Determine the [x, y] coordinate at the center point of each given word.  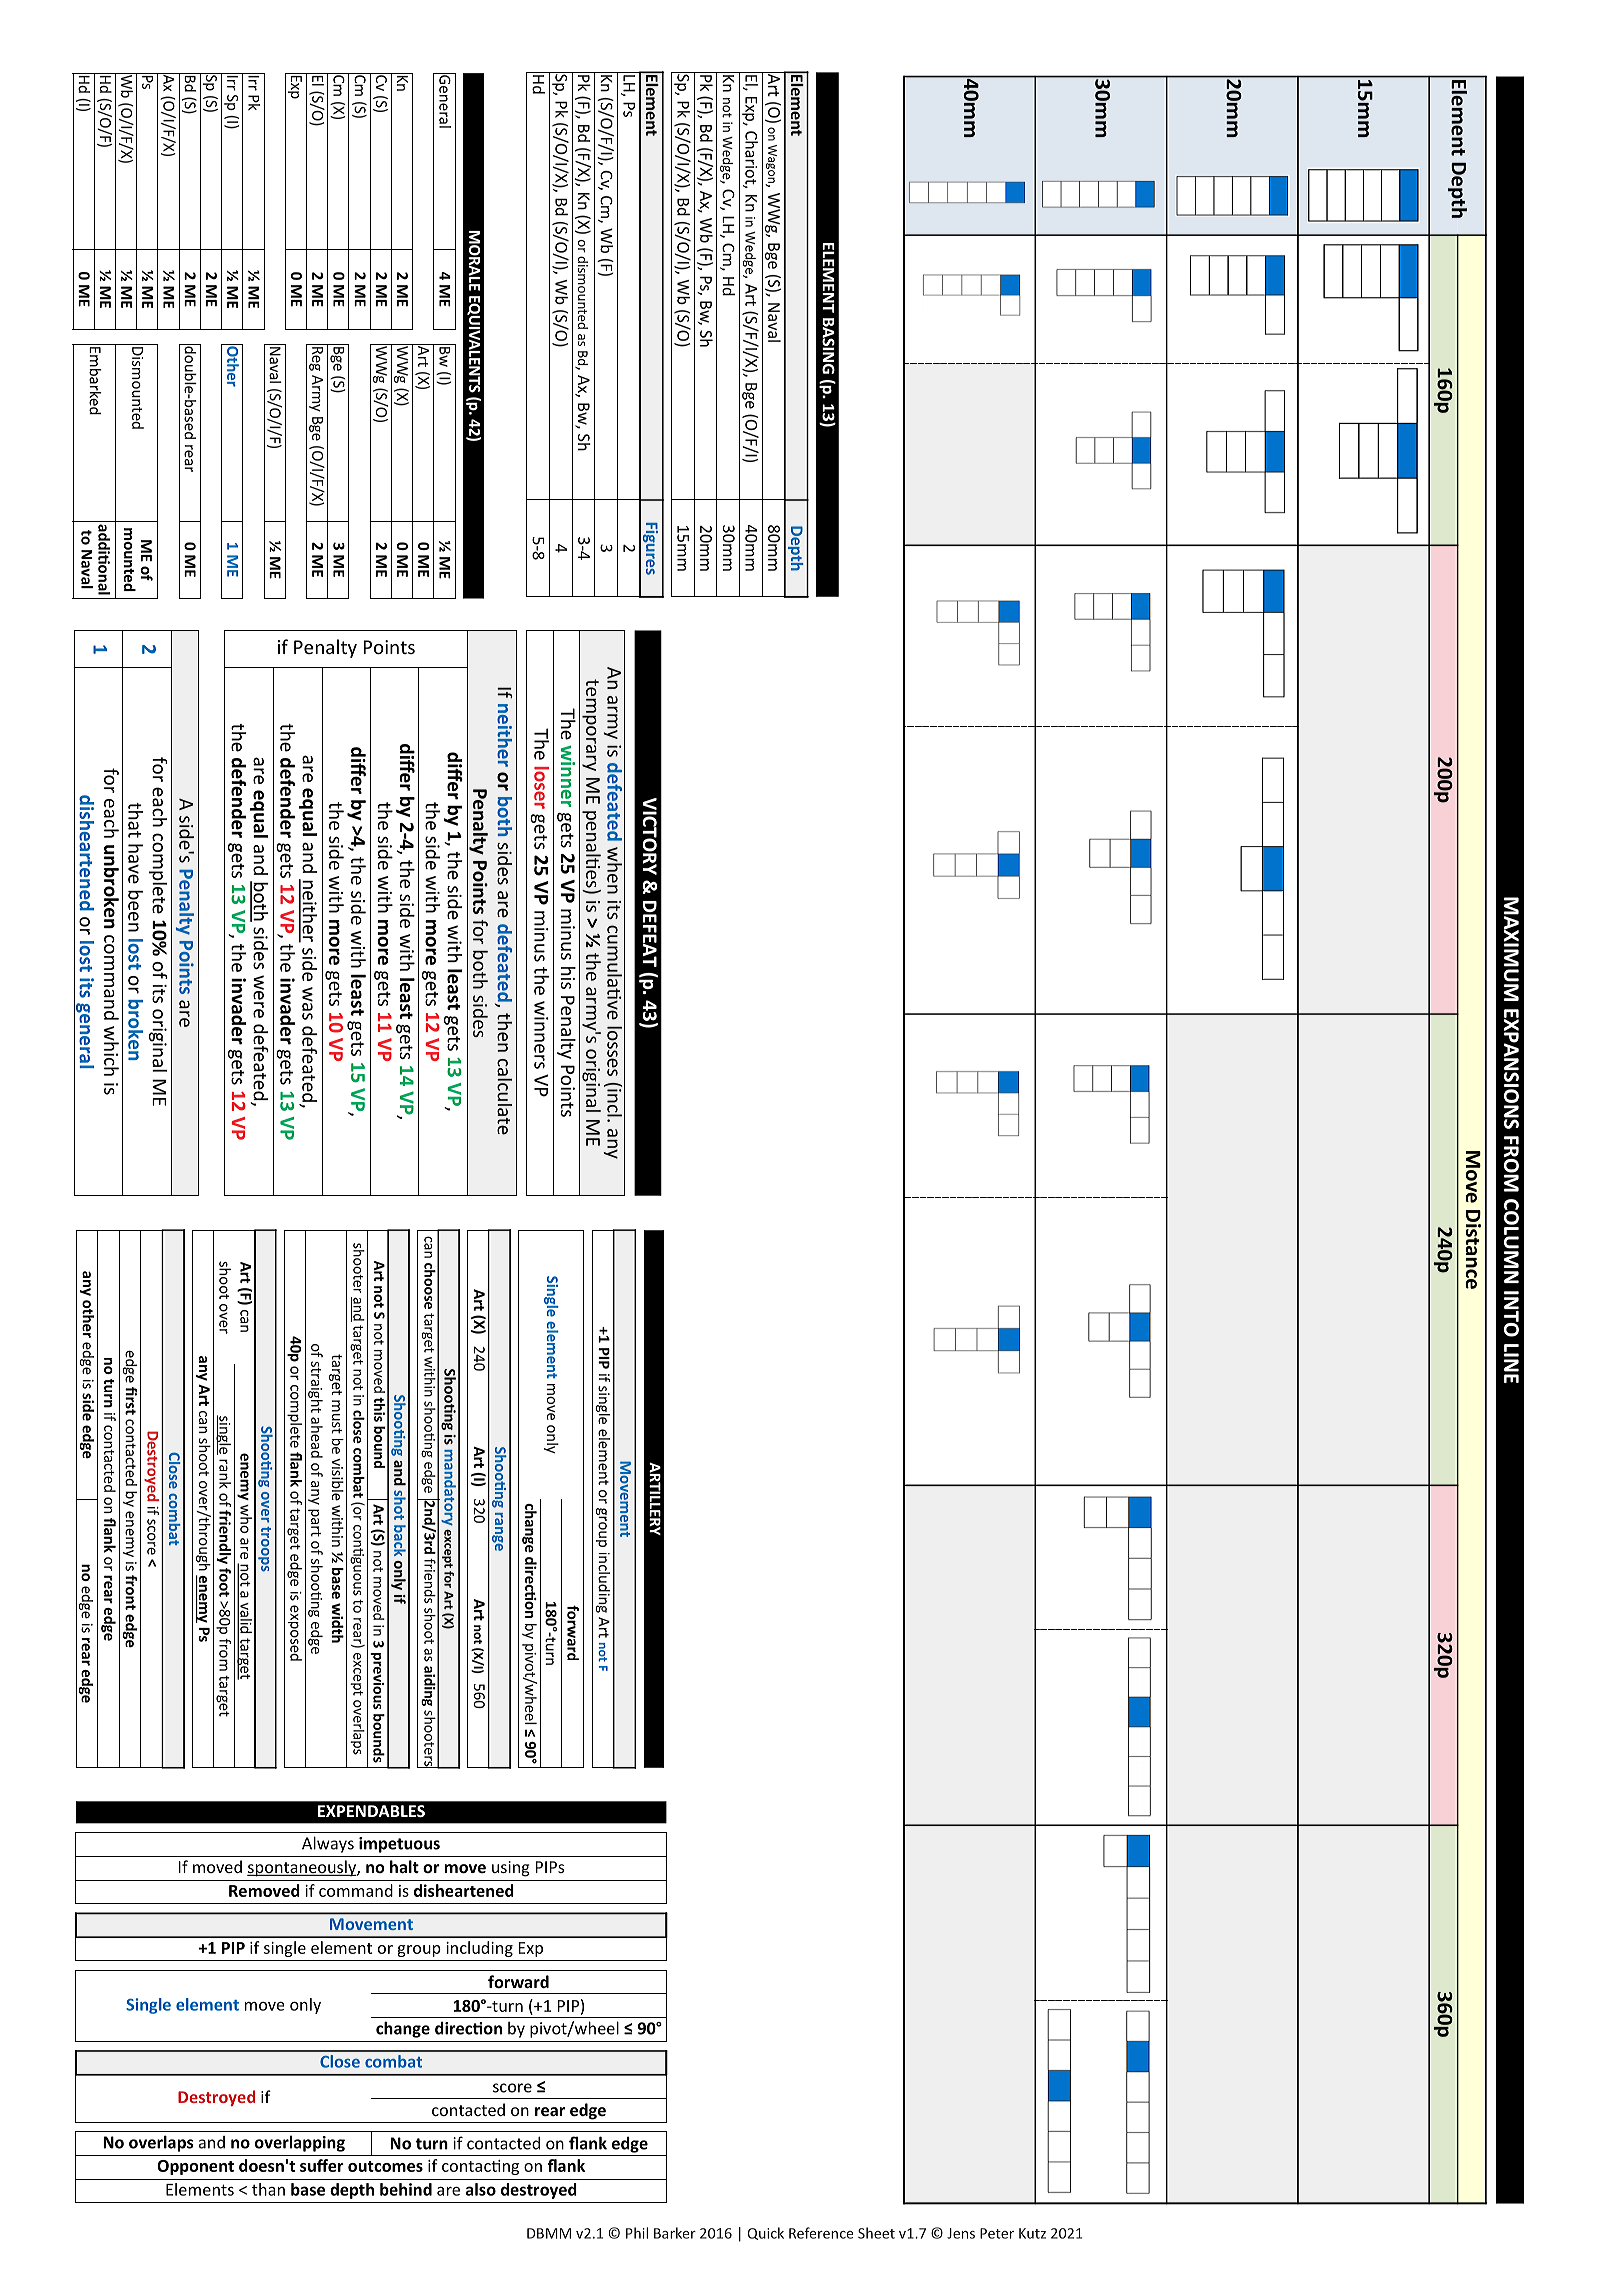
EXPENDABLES [371, 1811]
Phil [637, 2233]
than [268, 2189]
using [511, 1869]
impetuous [399, 1845]
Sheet [876, 2233]
